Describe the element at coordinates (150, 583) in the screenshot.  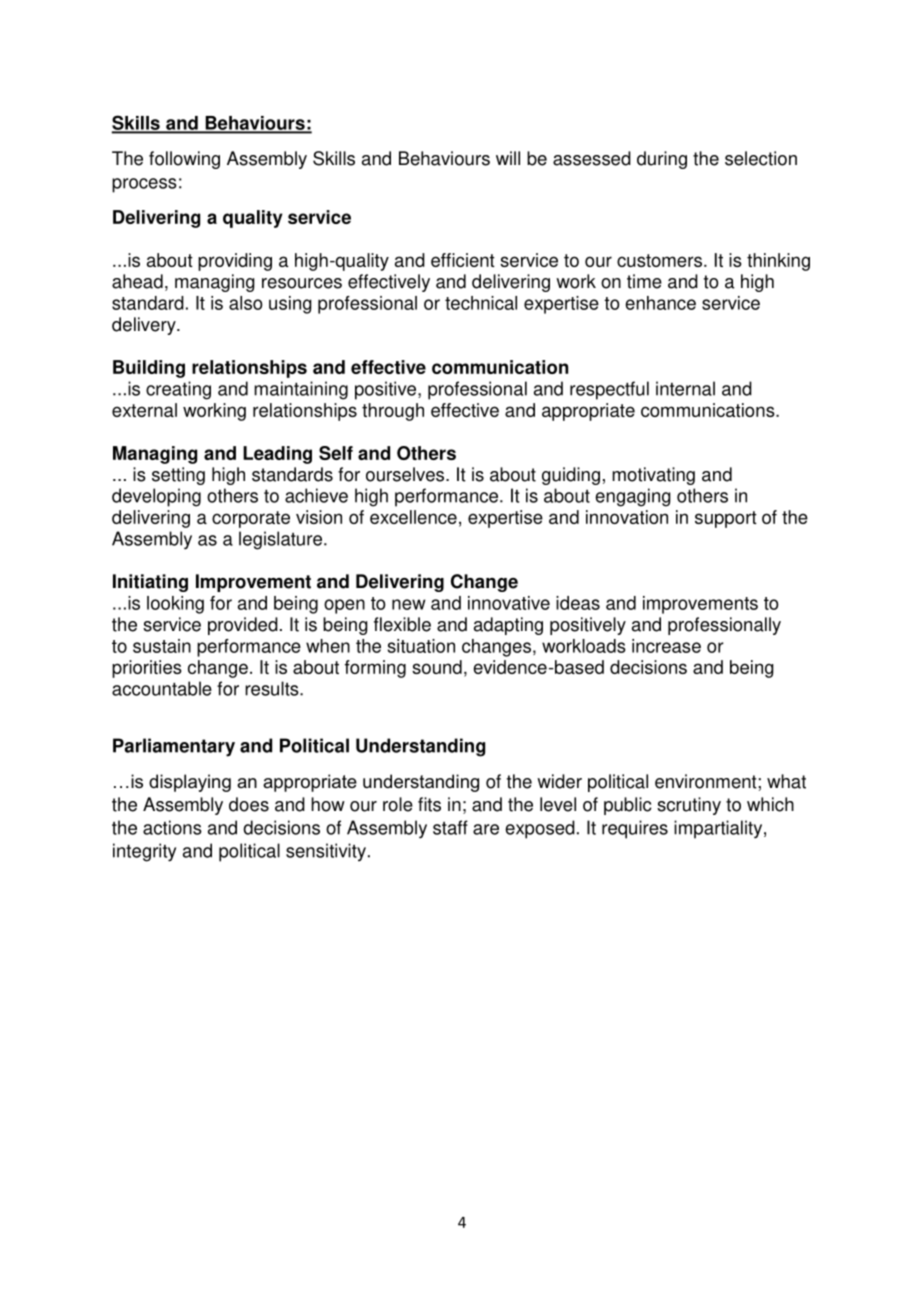
I see `Initiating` at that location.
